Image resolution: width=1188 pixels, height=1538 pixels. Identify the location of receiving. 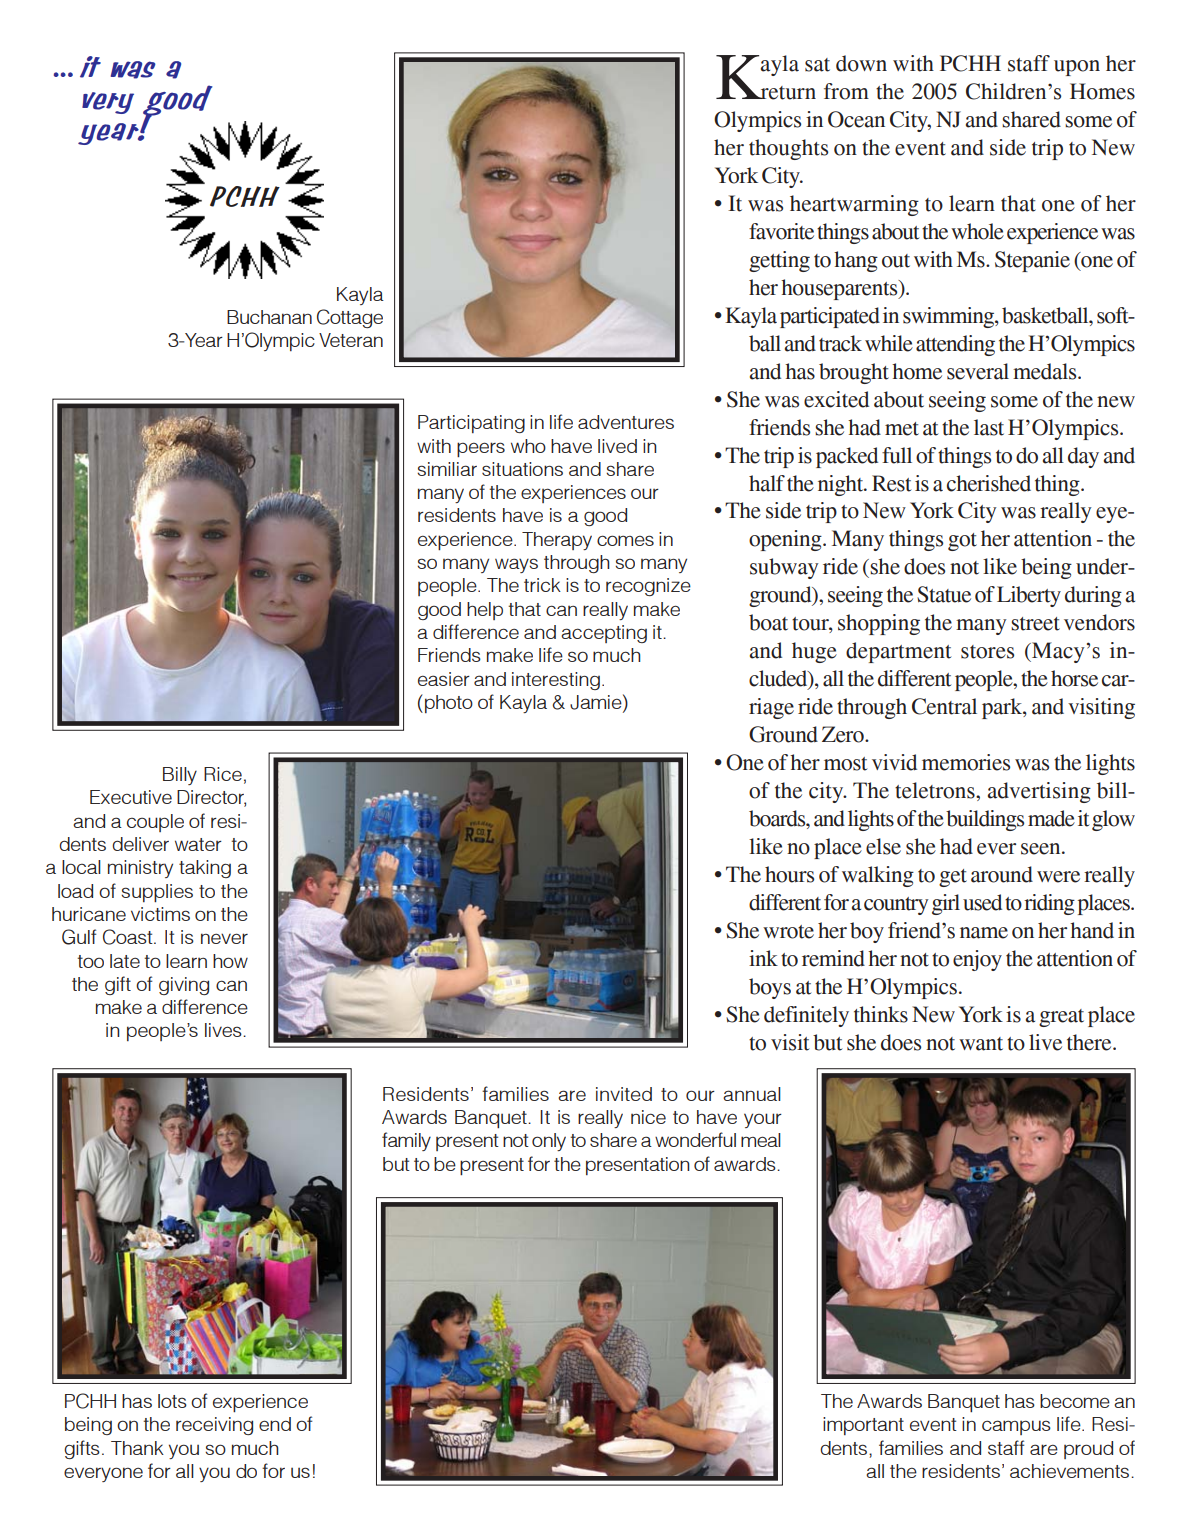
(214, 1426).
